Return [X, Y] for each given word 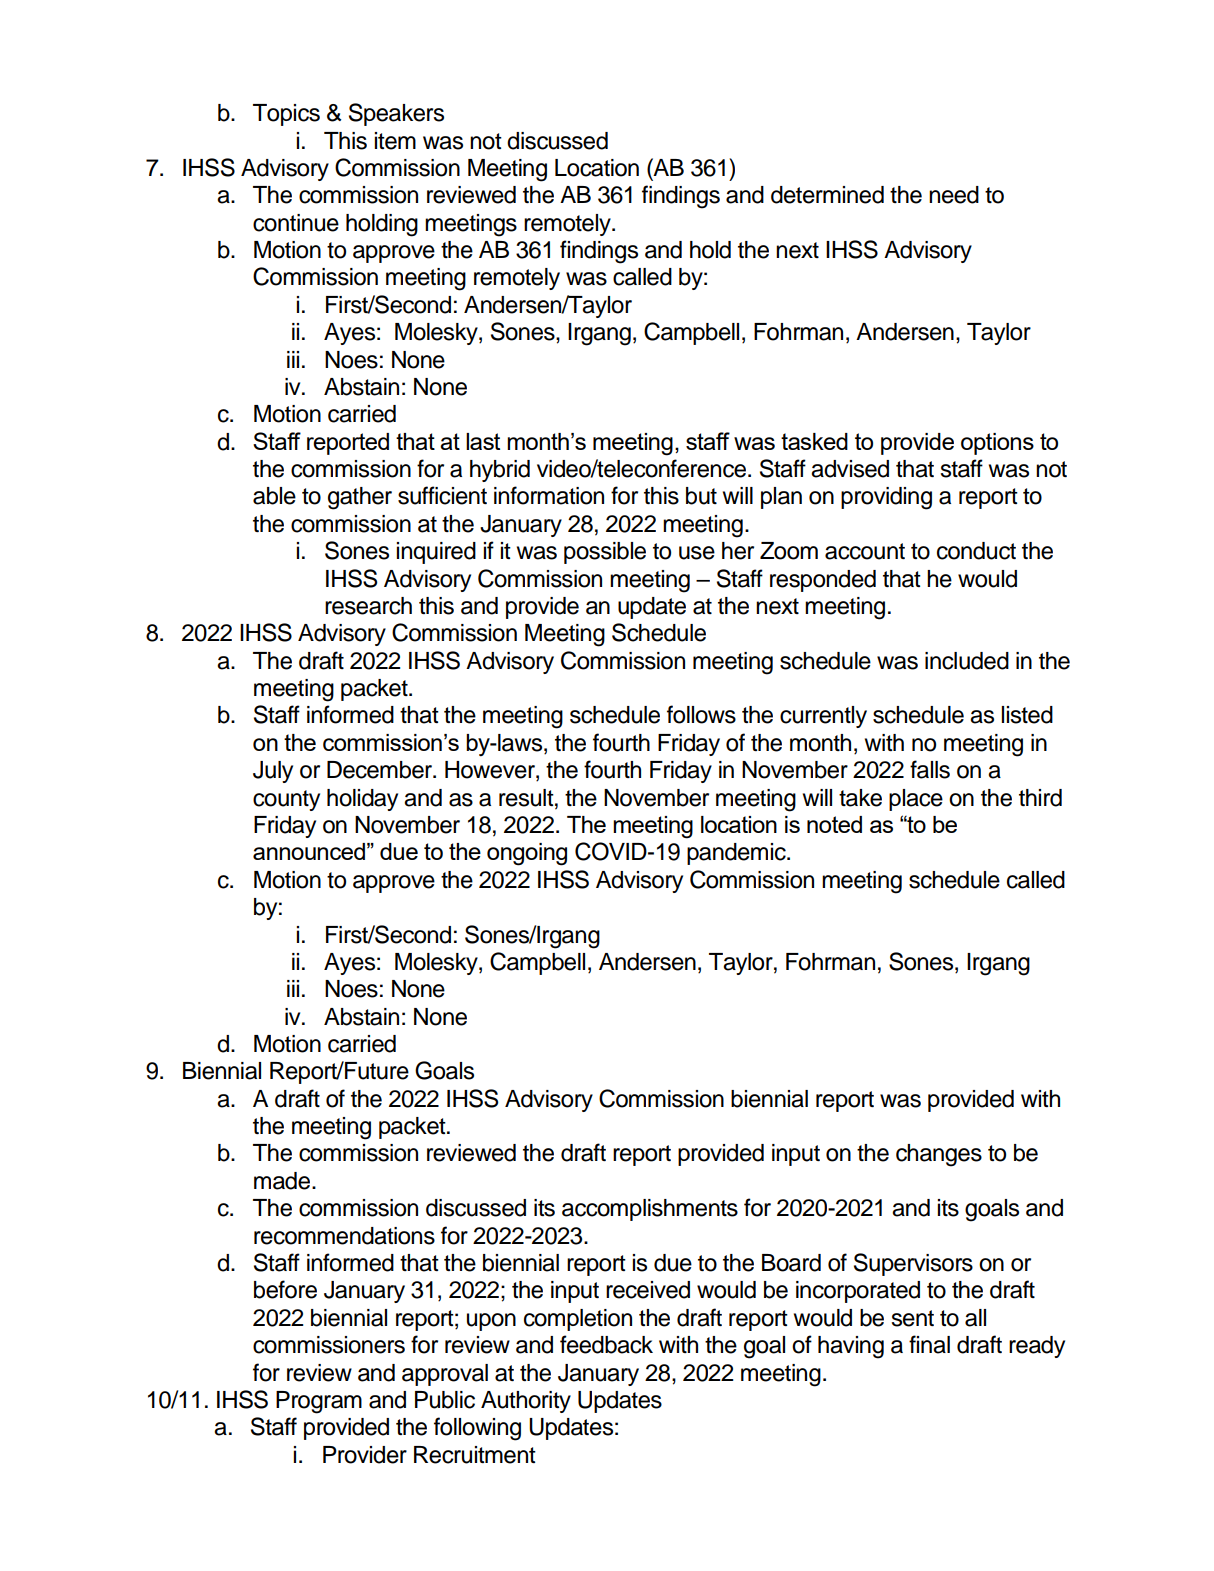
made [283, 1181]
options [997, 444]
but [701, 496]
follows [701, 714]
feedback [606, 1344]
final [929, 1344]
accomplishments [650, 1210]
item [395, 141]
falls [930, 769]
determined [827, 195]
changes [939, 1155]
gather [360, 498]
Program [319, 1402]
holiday [362, 800]
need [954, 195]
